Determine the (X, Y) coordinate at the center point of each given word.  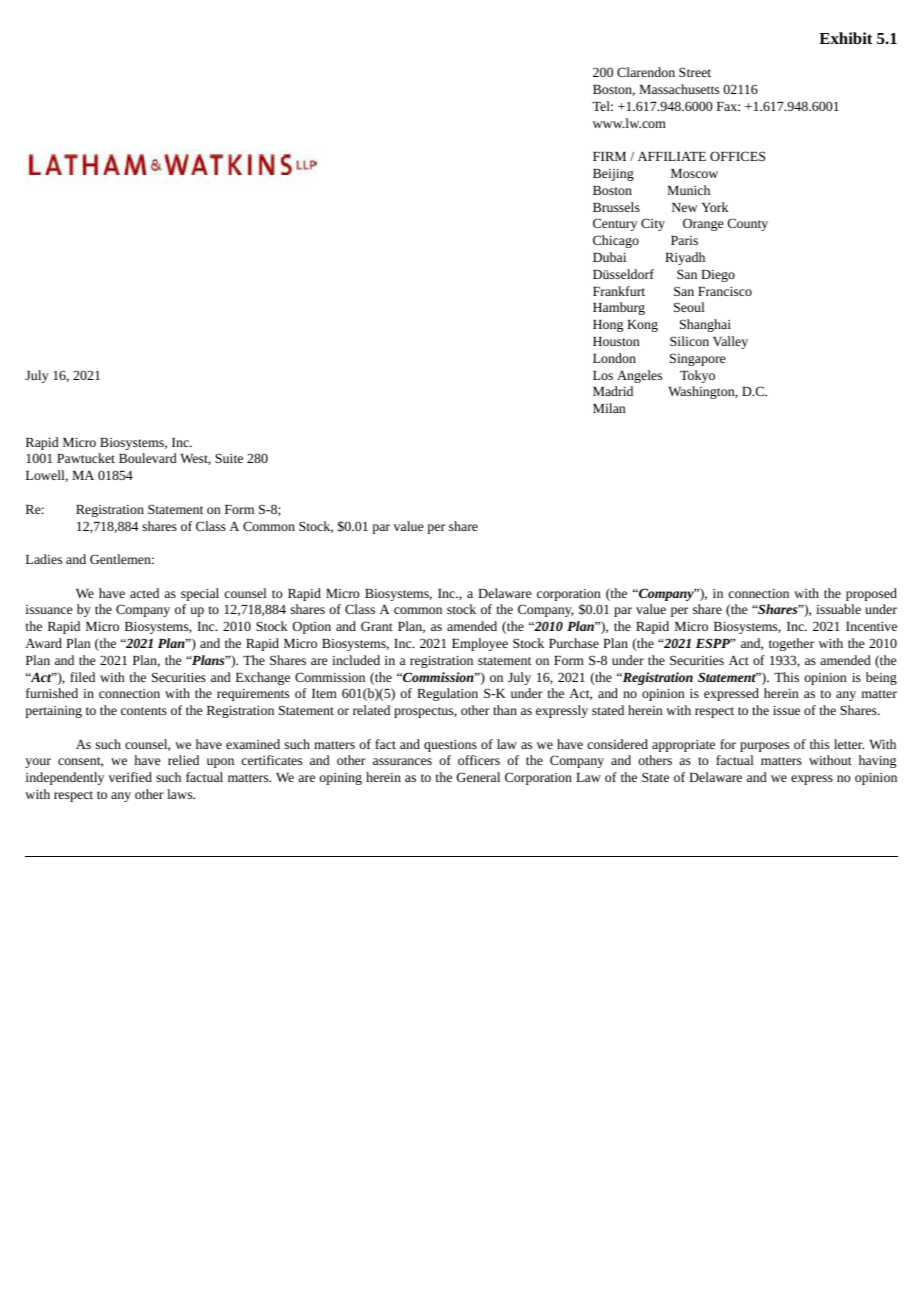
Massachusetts (679, 89)
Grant (377, 626)
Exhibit (846, 38)
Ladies (44, 559)
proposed (871, 594)
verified (130, 777)
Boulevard (148, 458)
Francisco (725, 291)
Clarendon (646, 72)
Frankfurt (619, 291)
